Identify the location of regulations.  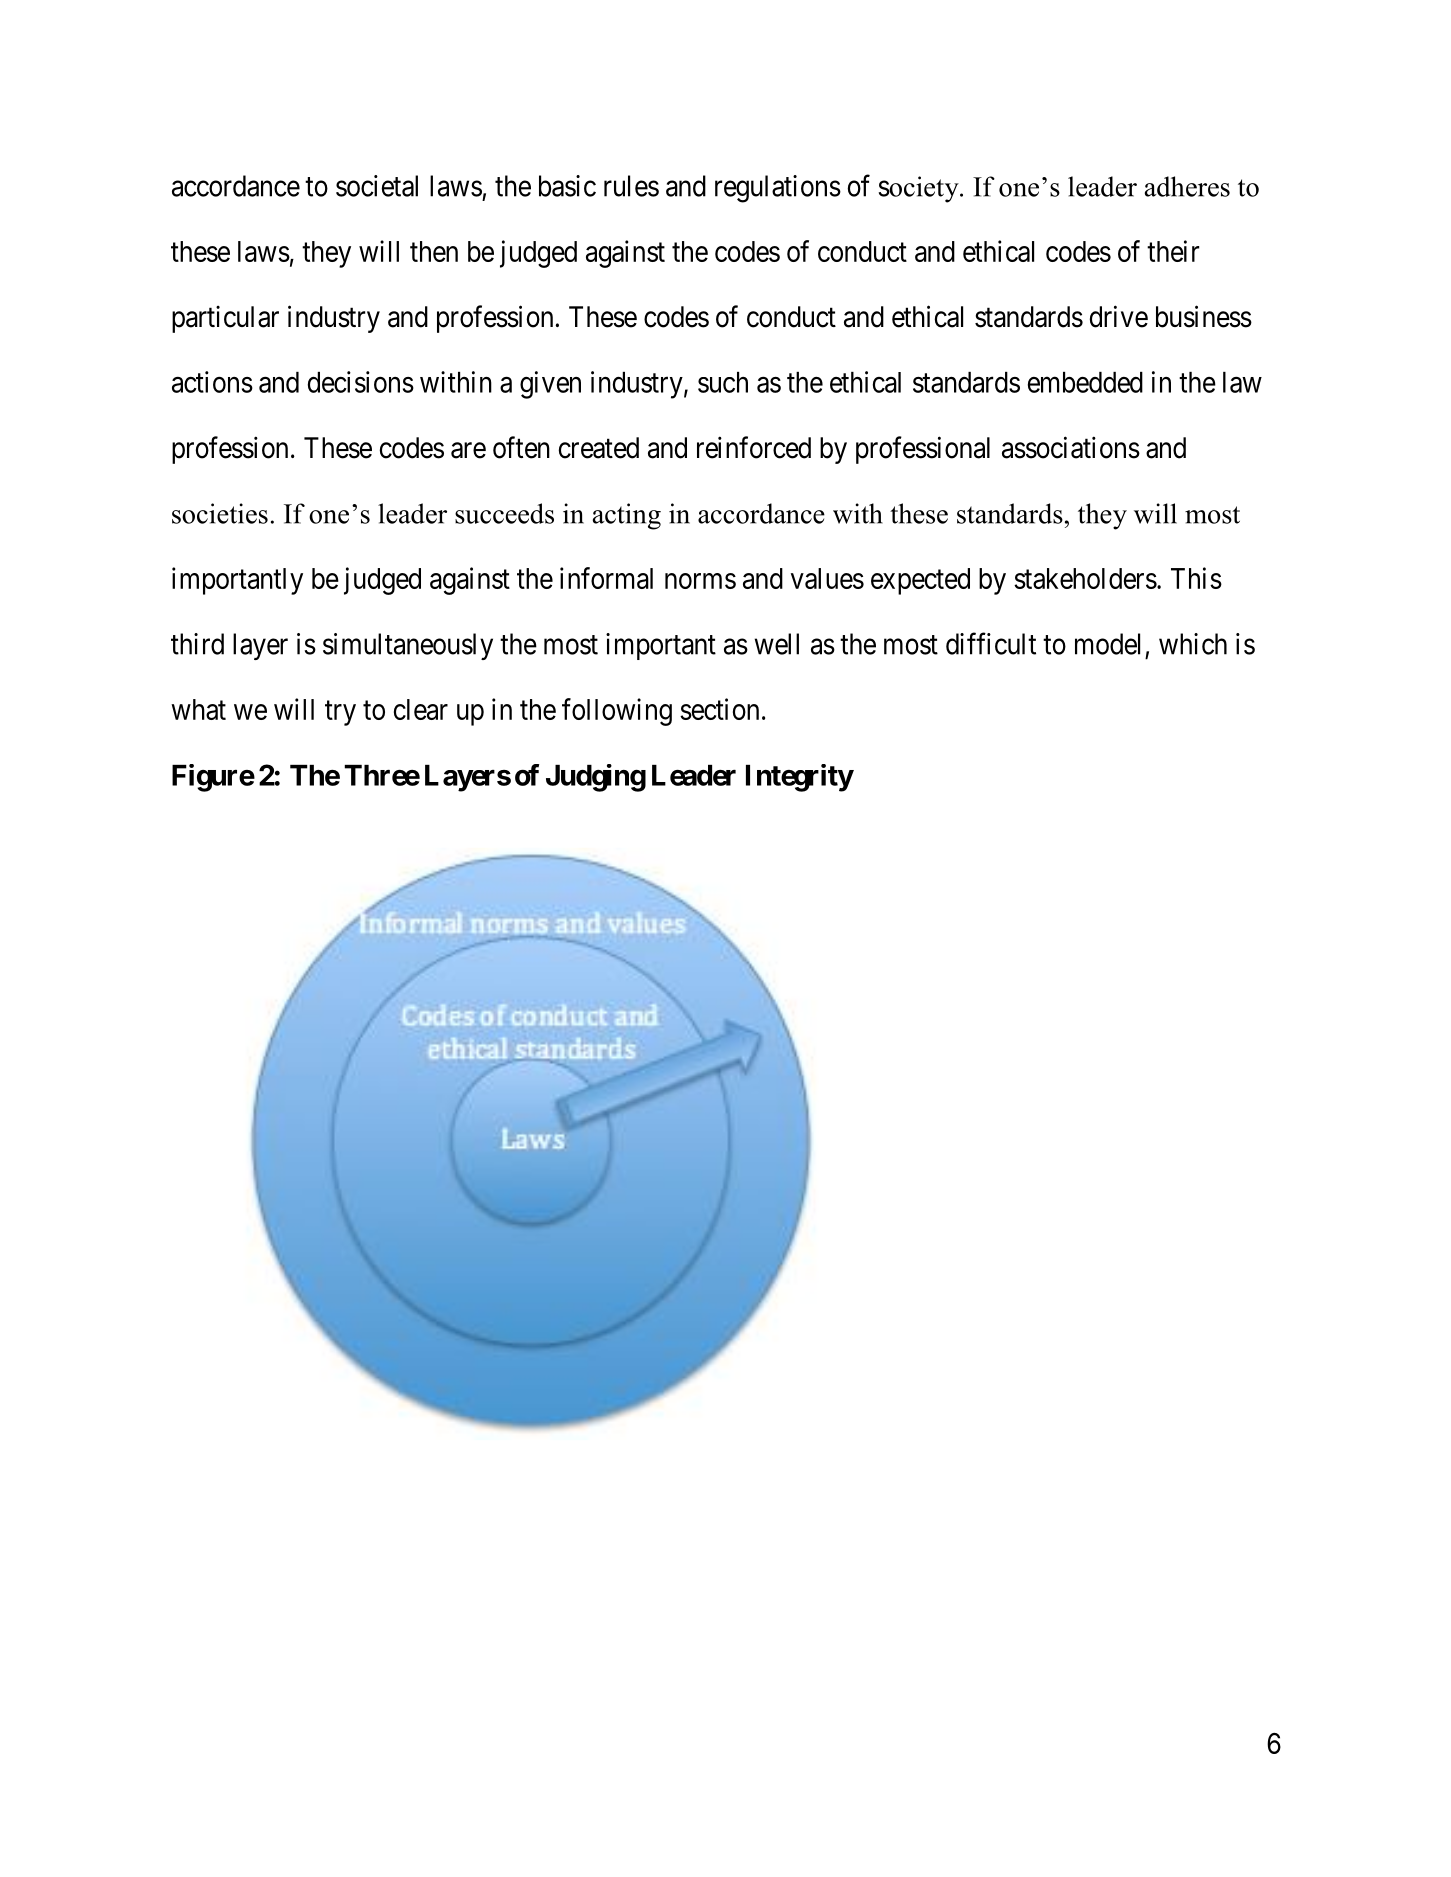
(778, 189).
